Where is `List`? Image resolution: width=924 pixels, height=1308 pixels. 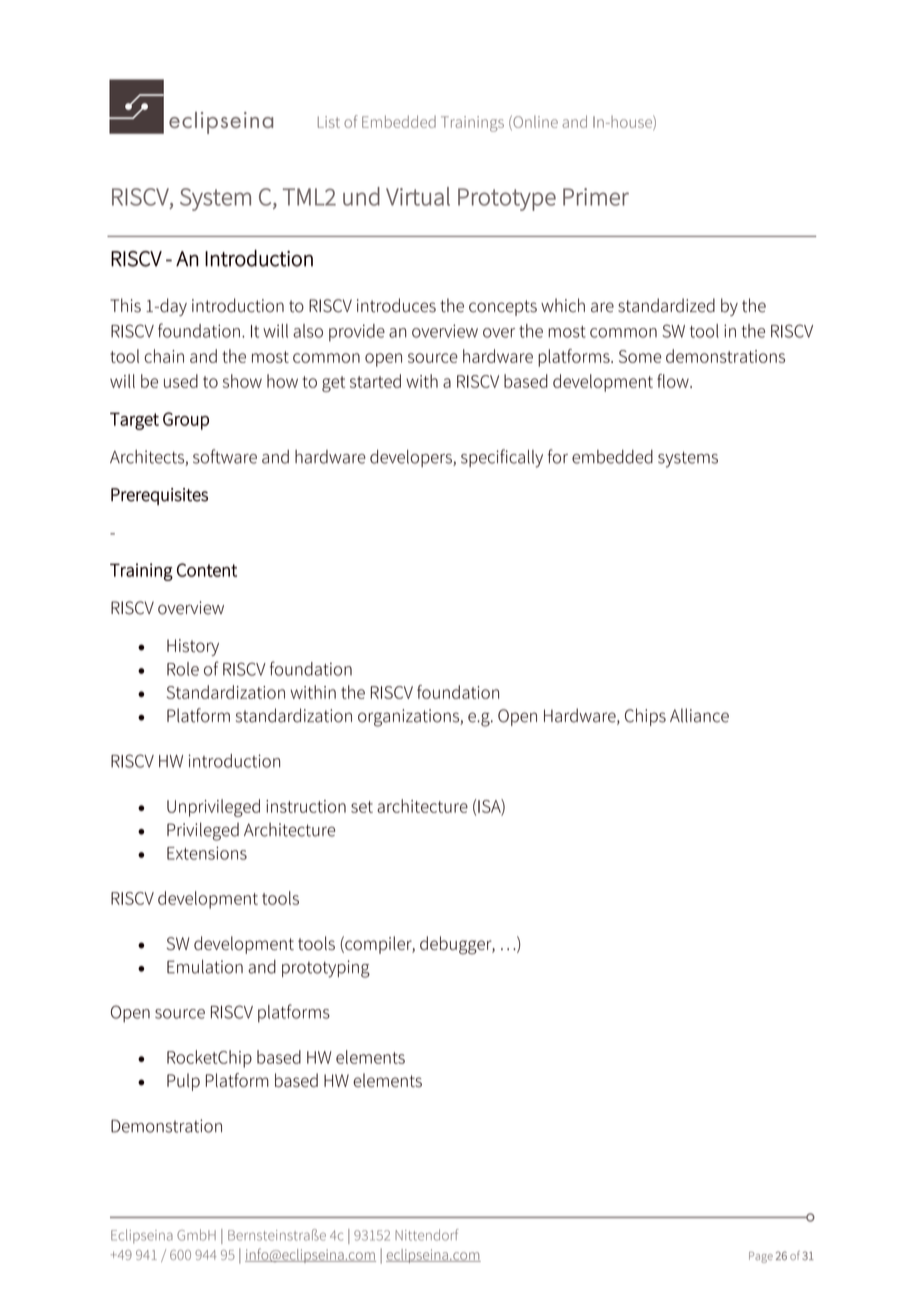
List is located at coordinates (329, 122).
